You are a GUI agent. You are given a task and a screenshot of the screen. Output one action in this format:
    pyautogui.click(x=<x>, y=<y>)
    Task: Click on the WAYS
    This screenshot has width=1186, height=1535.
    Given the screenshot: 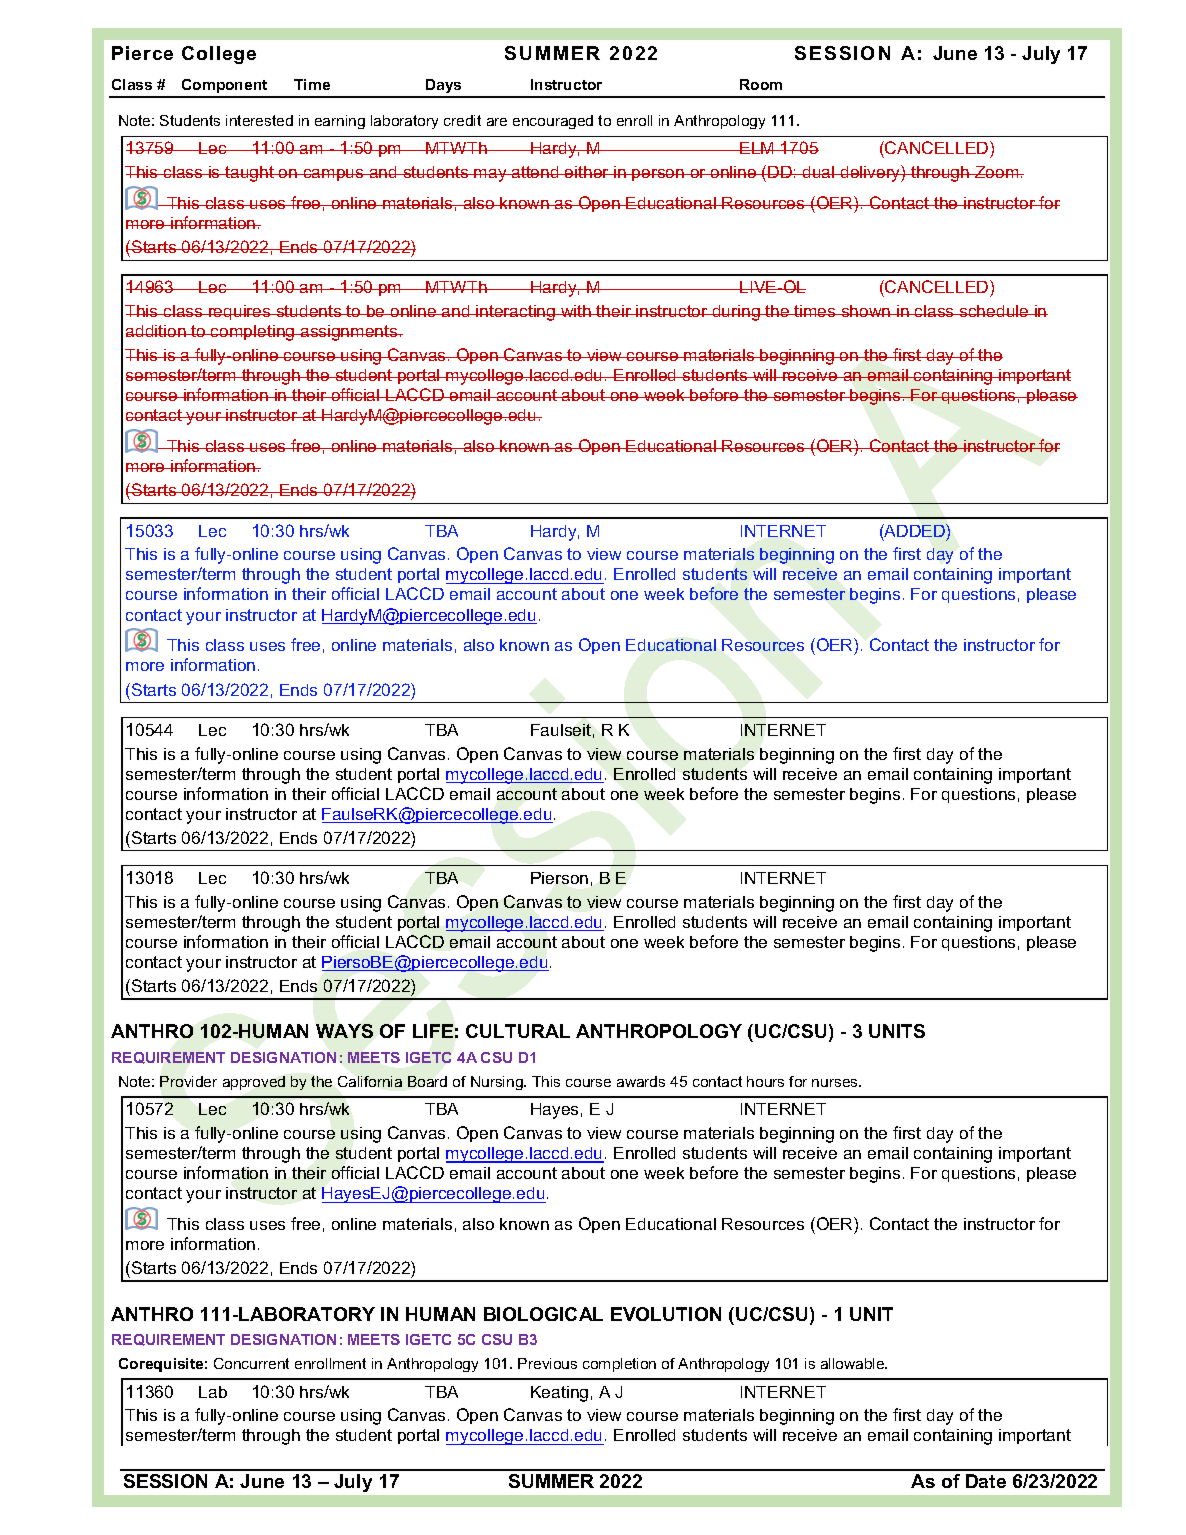 What is the action you would take?
    pyautogui.click(x=344, y=1031)
